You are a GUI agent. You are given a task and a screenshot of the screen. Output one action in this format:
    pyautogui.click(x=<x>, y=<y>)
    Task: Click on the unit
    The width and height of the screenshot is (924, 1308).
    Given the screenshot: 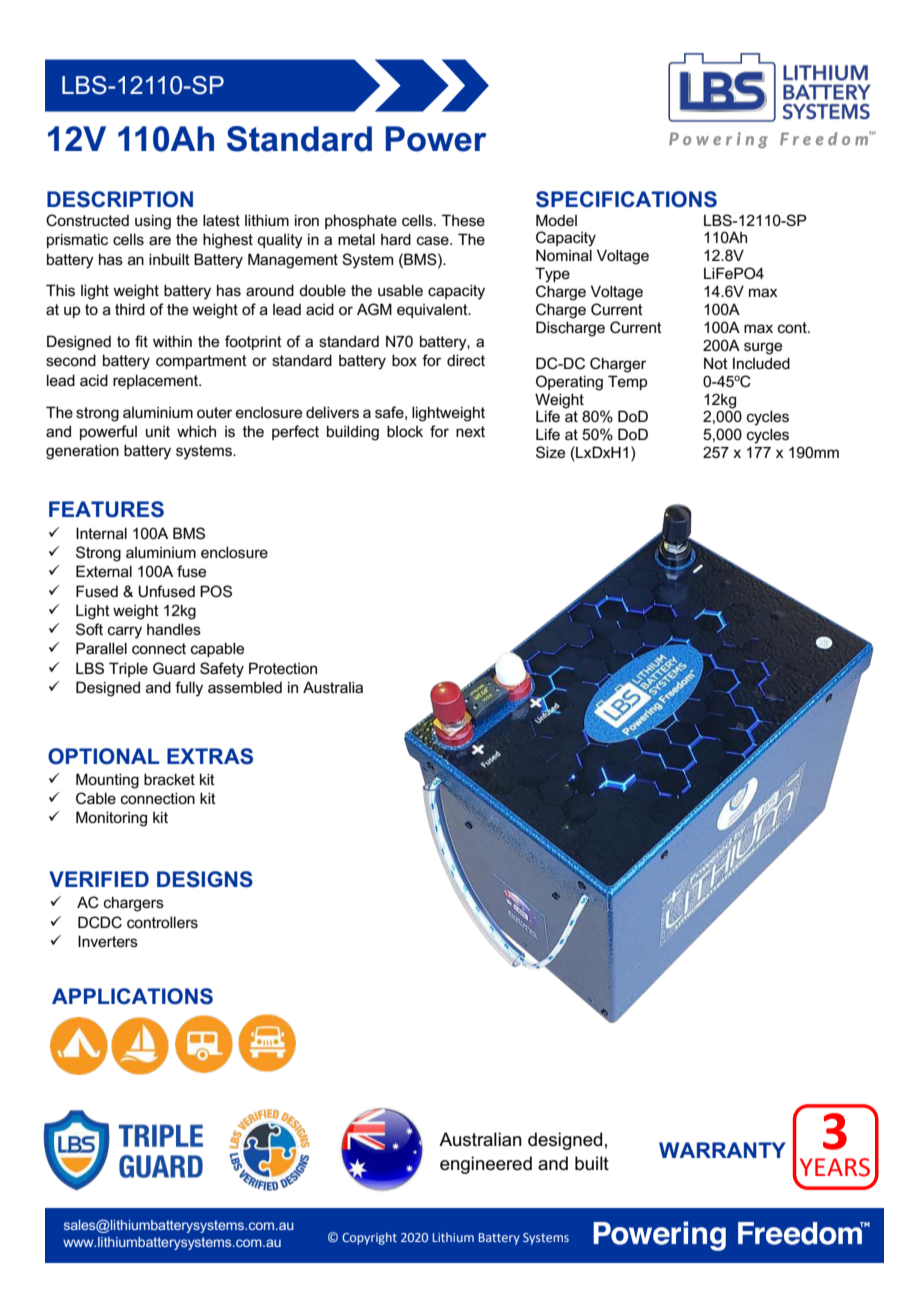 What is the action you would take?
    pyautogui.click(x=158, y=431)
